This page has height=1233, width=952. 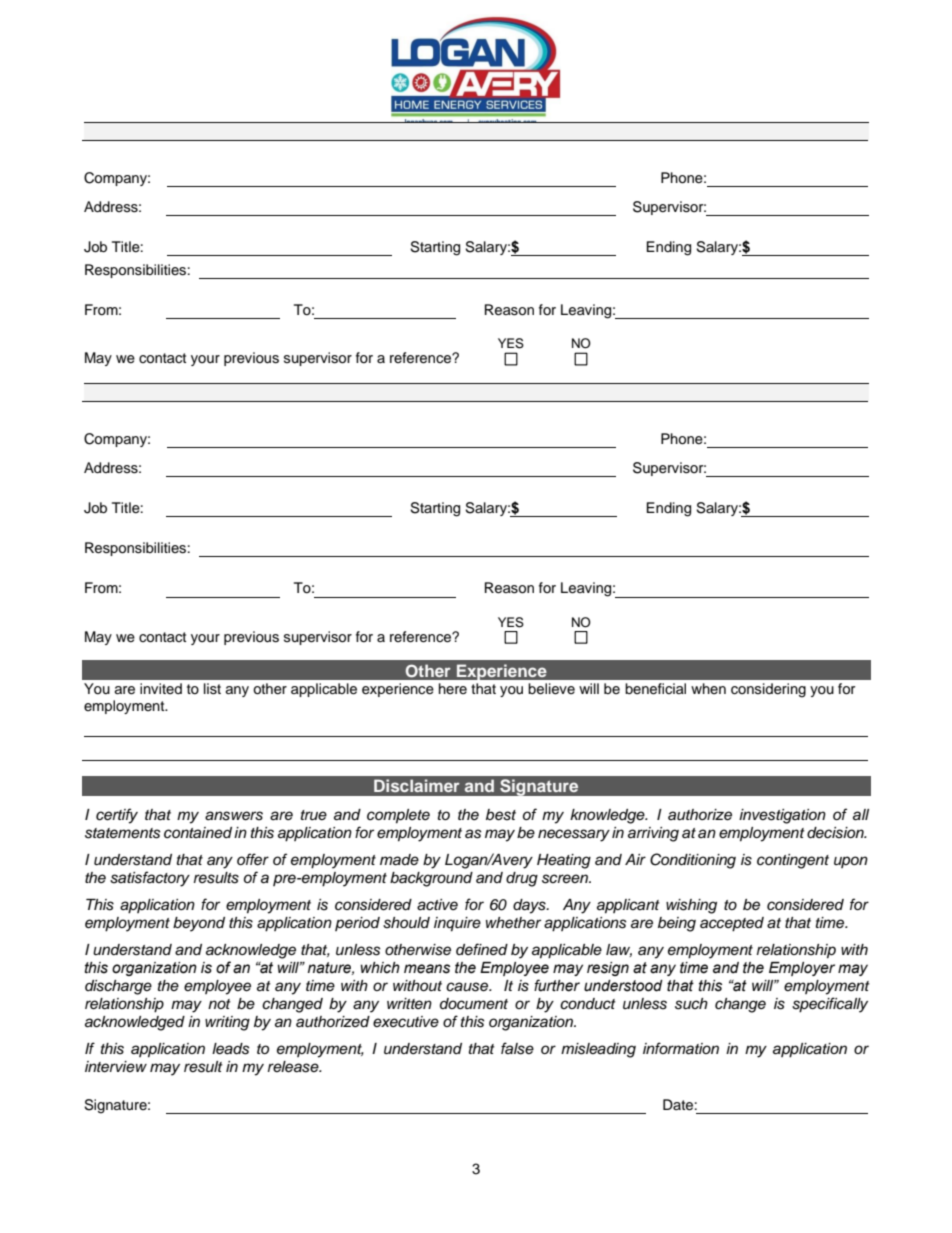 I want to click on considering, so click(x=768, y=690).
